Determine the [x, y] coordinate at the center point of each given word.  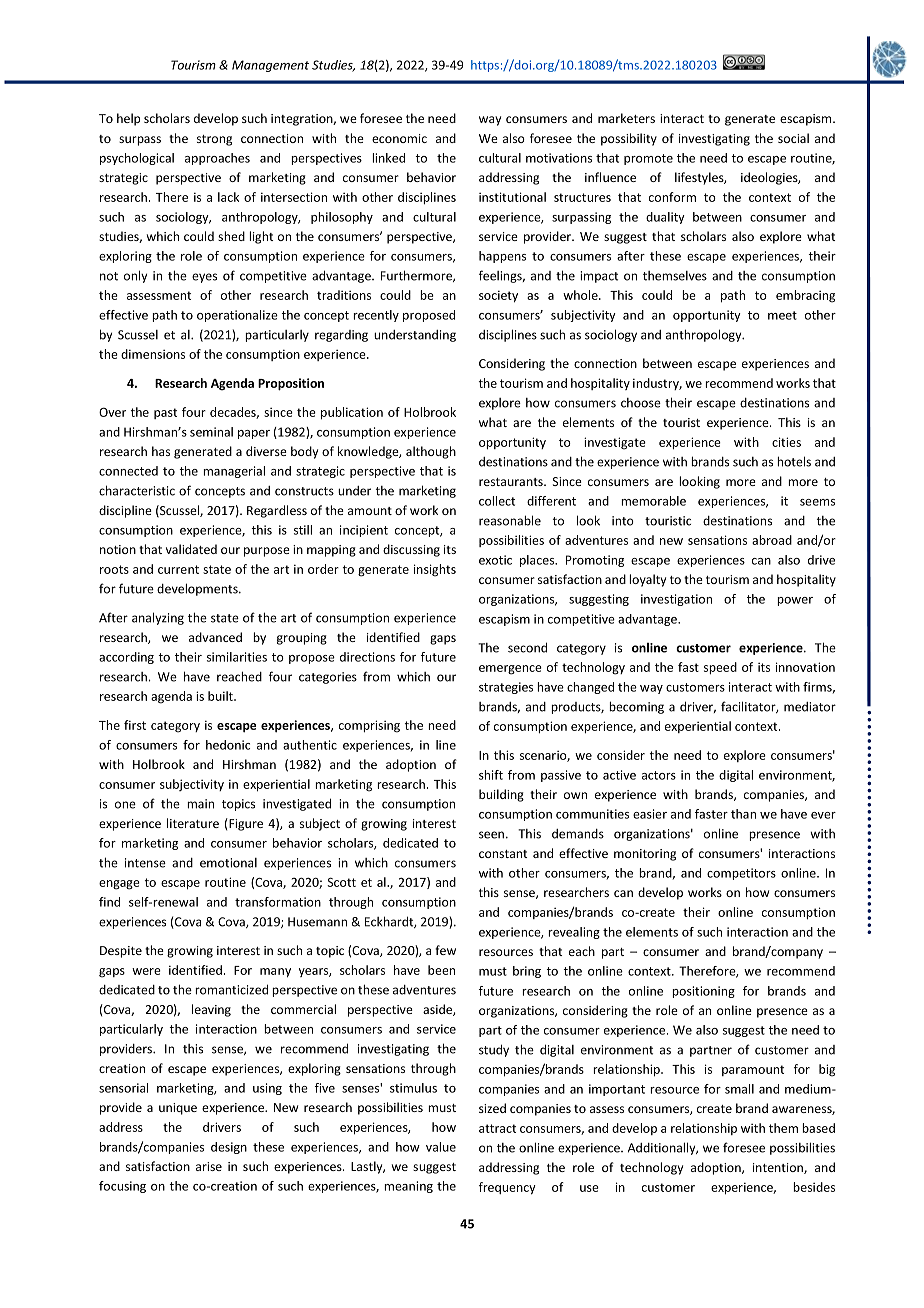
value [441, 1147]
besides [814, 1187]
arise [209, 1166]
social [793, 138]
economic [399, 138]
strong [214, 140]
